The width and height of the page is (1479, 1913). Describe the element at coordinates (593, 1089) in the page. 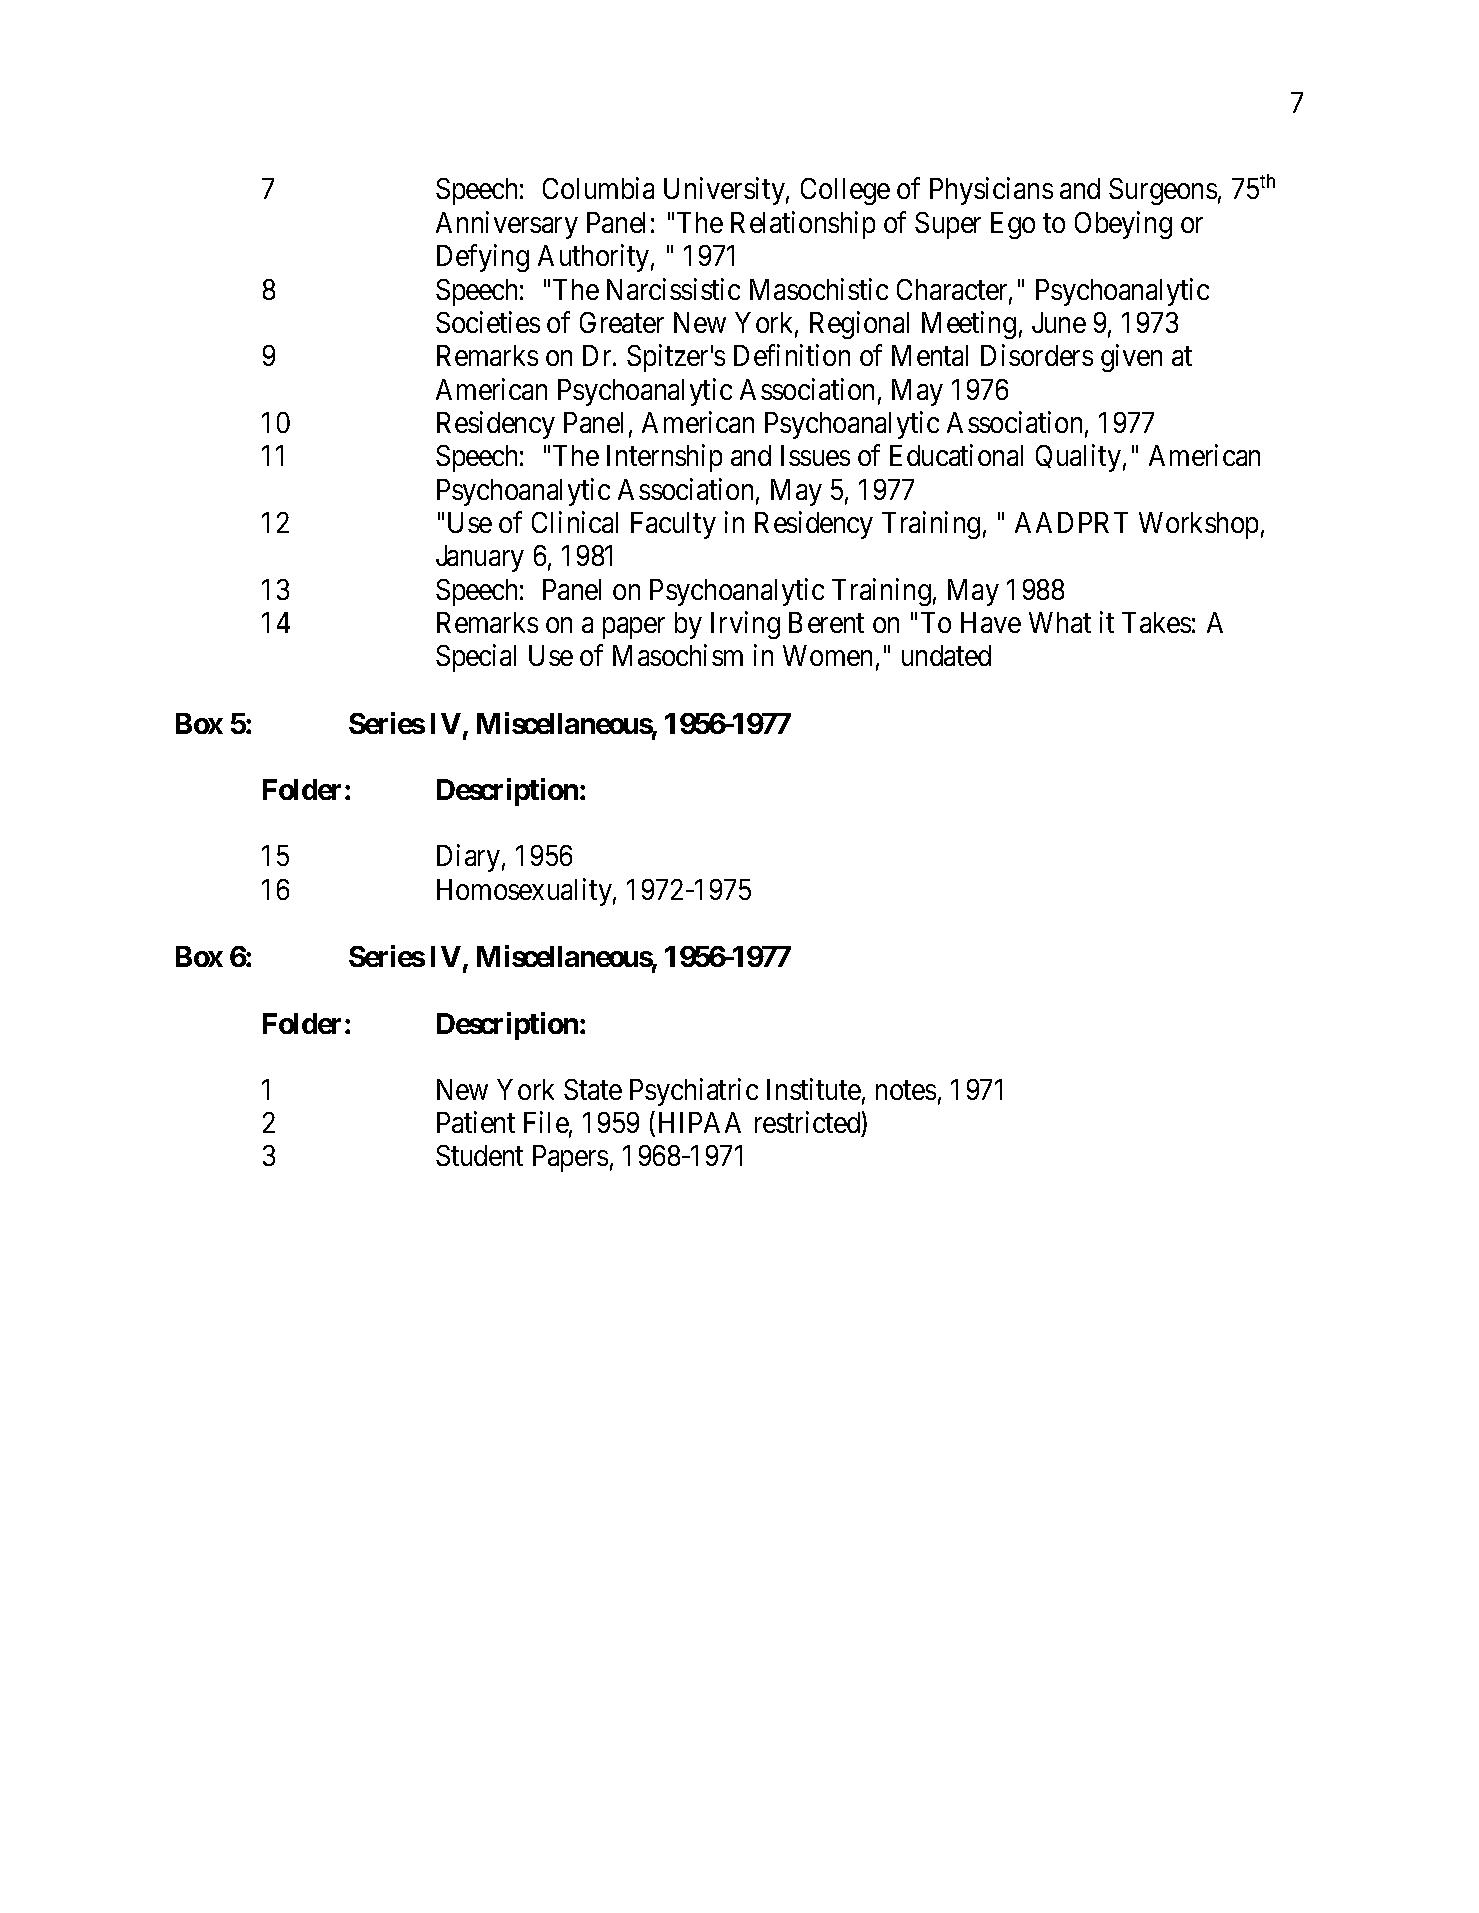

I see `State` at that location.
